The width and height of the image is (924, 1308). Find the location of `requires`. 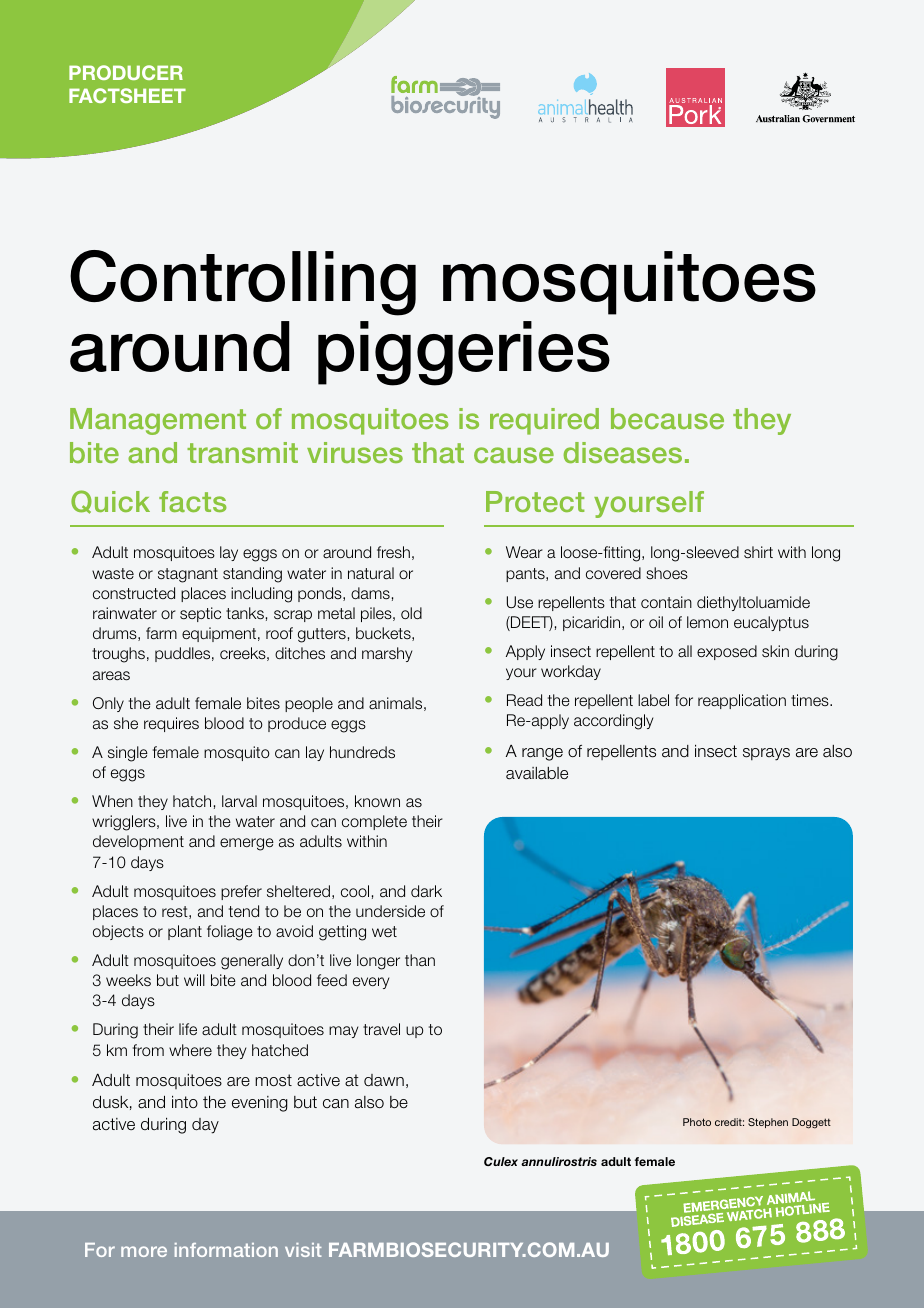

requires is located at coordinates (171, 724).
